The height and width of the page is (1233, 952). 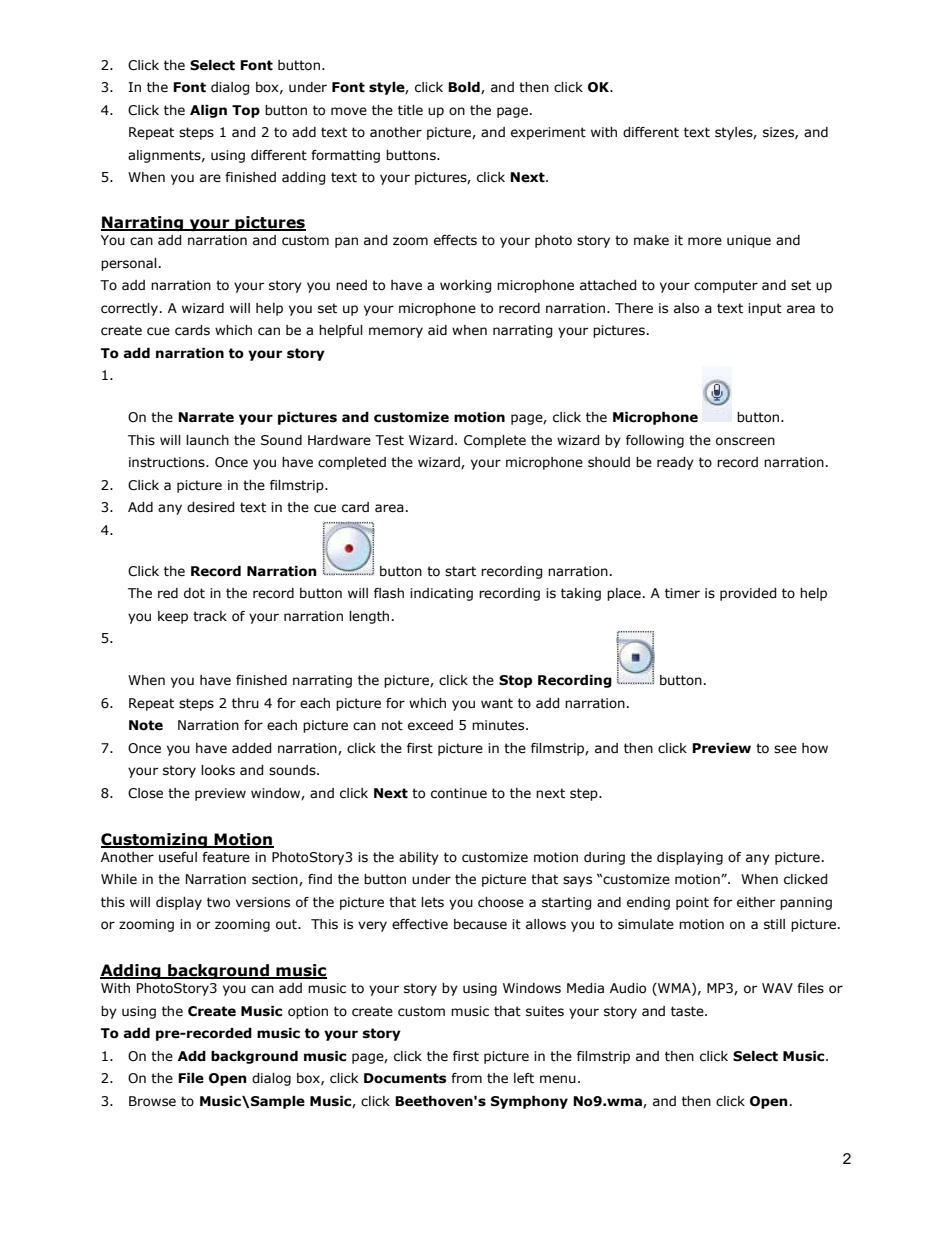 I want to click on minutes, so click(x=499, y=725).
